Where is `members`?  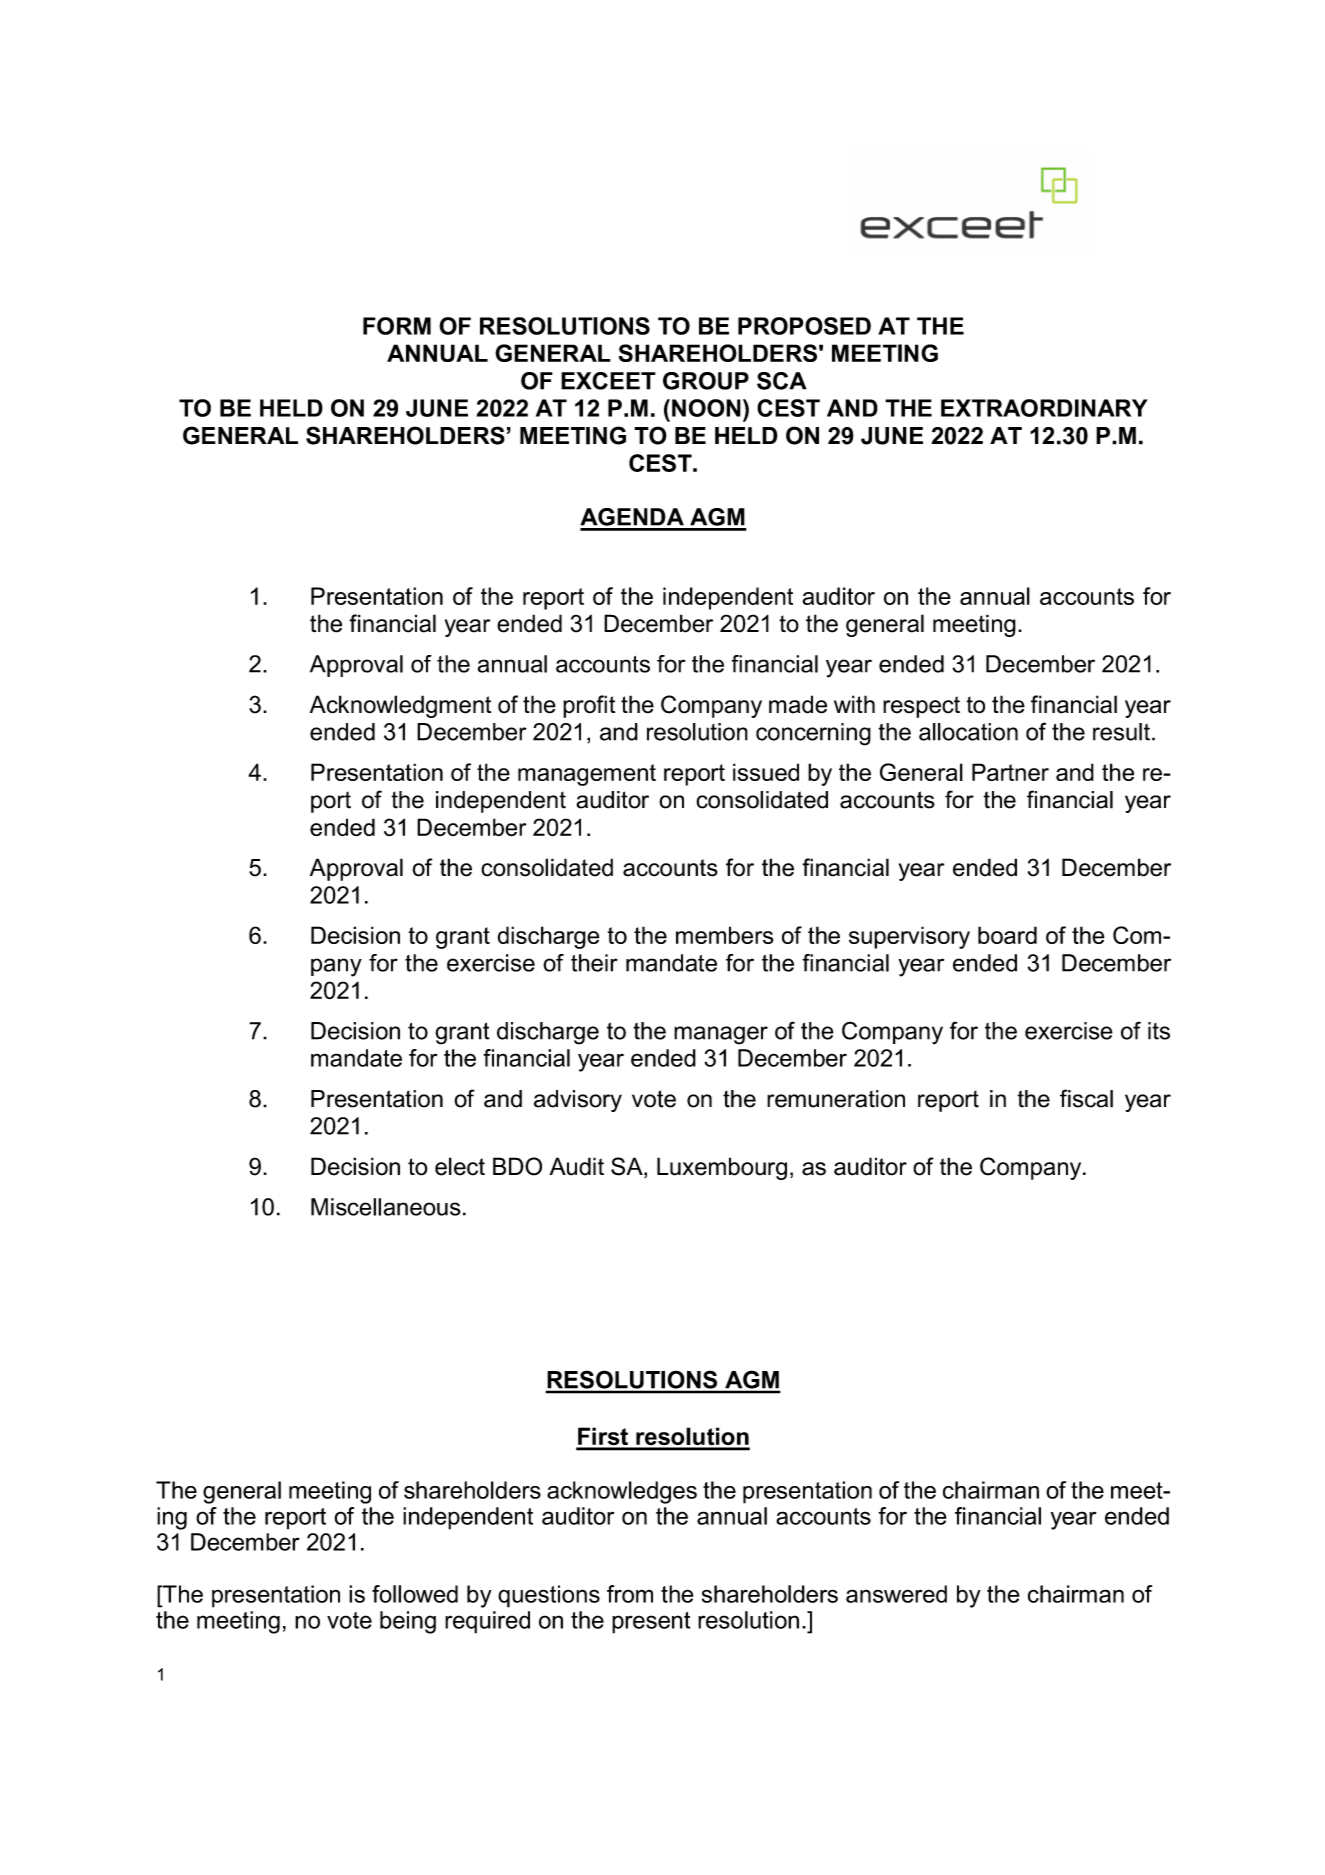 members is located at coordinates (724, 935).
